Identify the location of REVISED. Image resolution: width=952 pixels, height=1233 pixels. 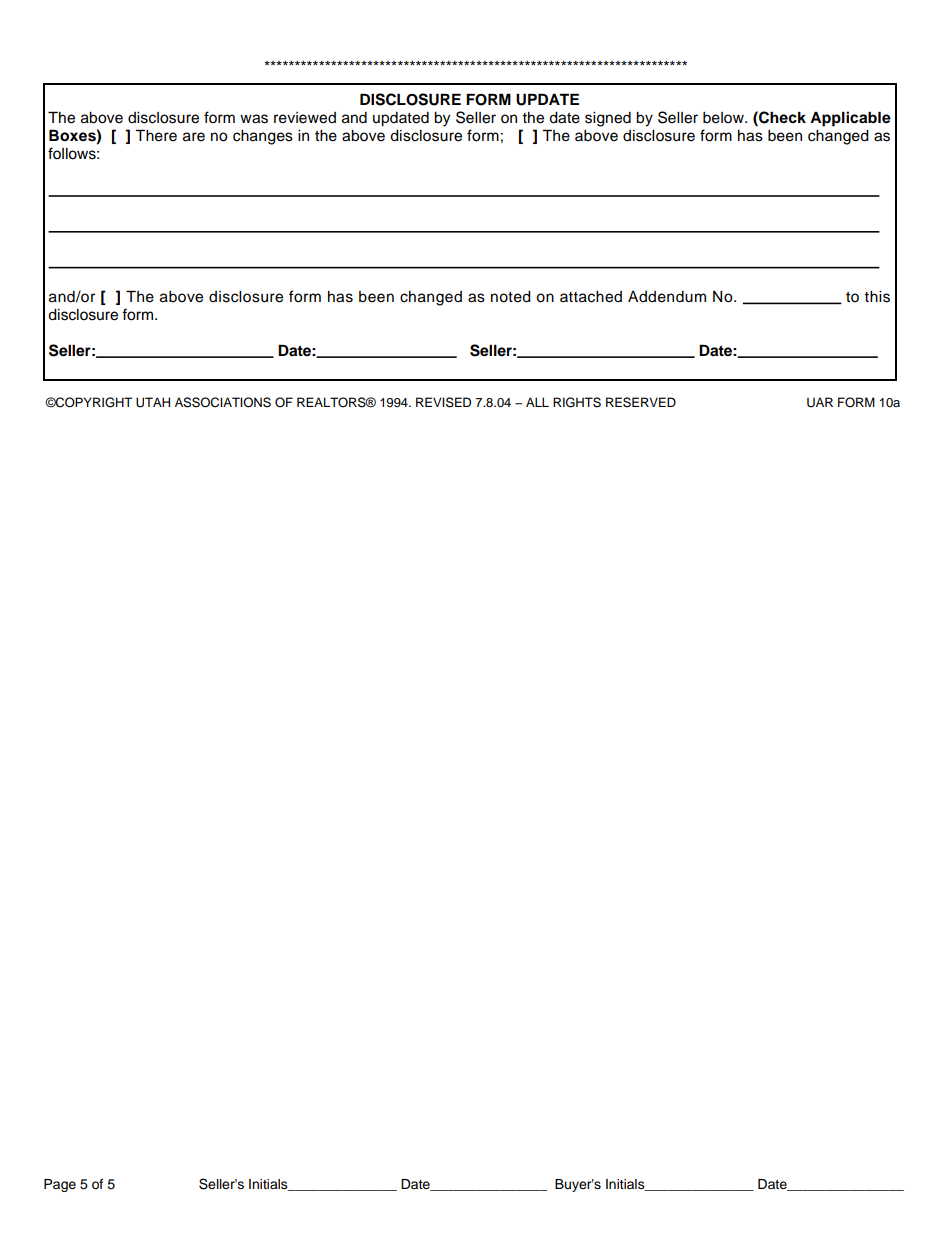
(443, 402).
